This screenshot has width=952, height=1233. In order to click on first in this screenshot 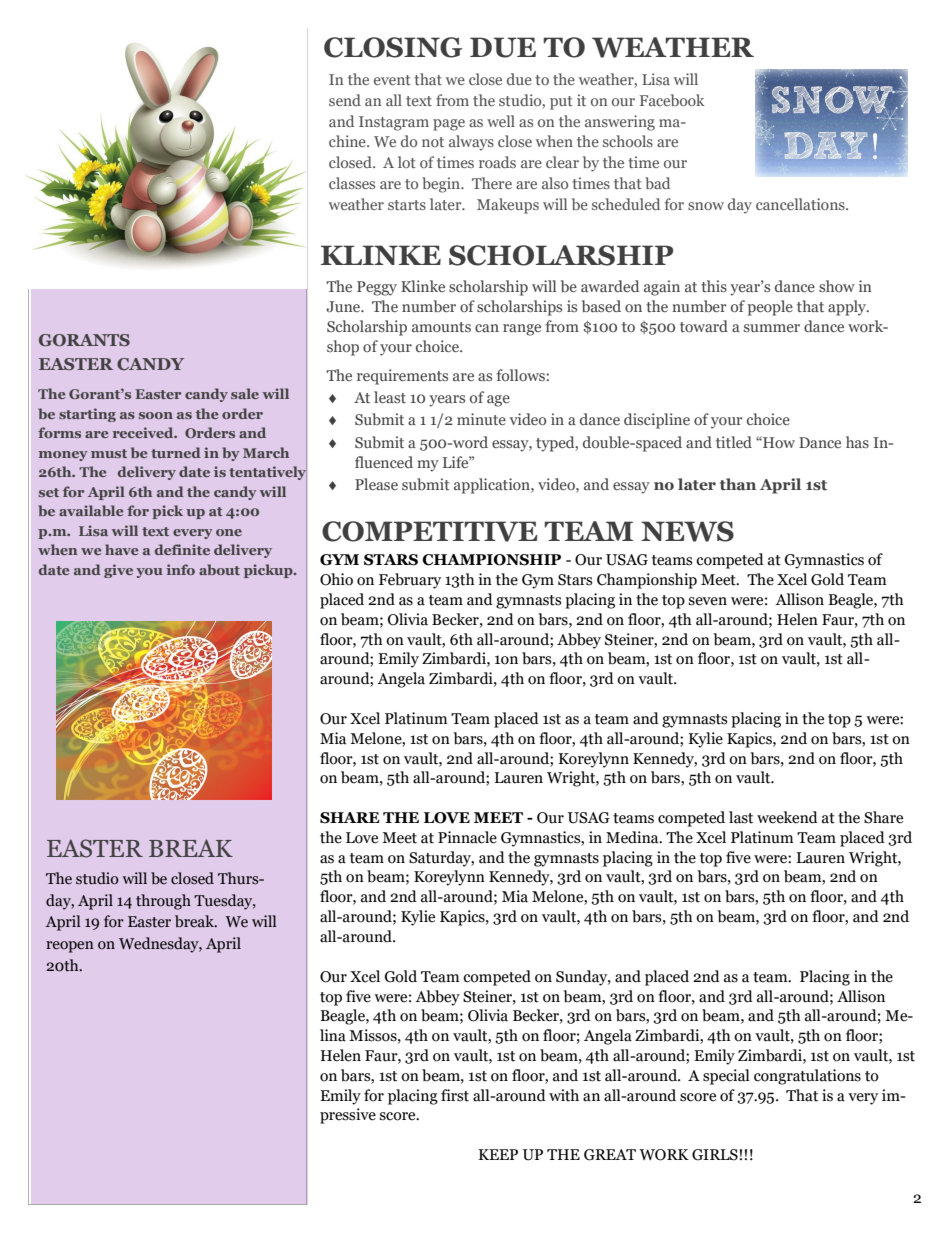, I will do `click(455, 1095)`.
